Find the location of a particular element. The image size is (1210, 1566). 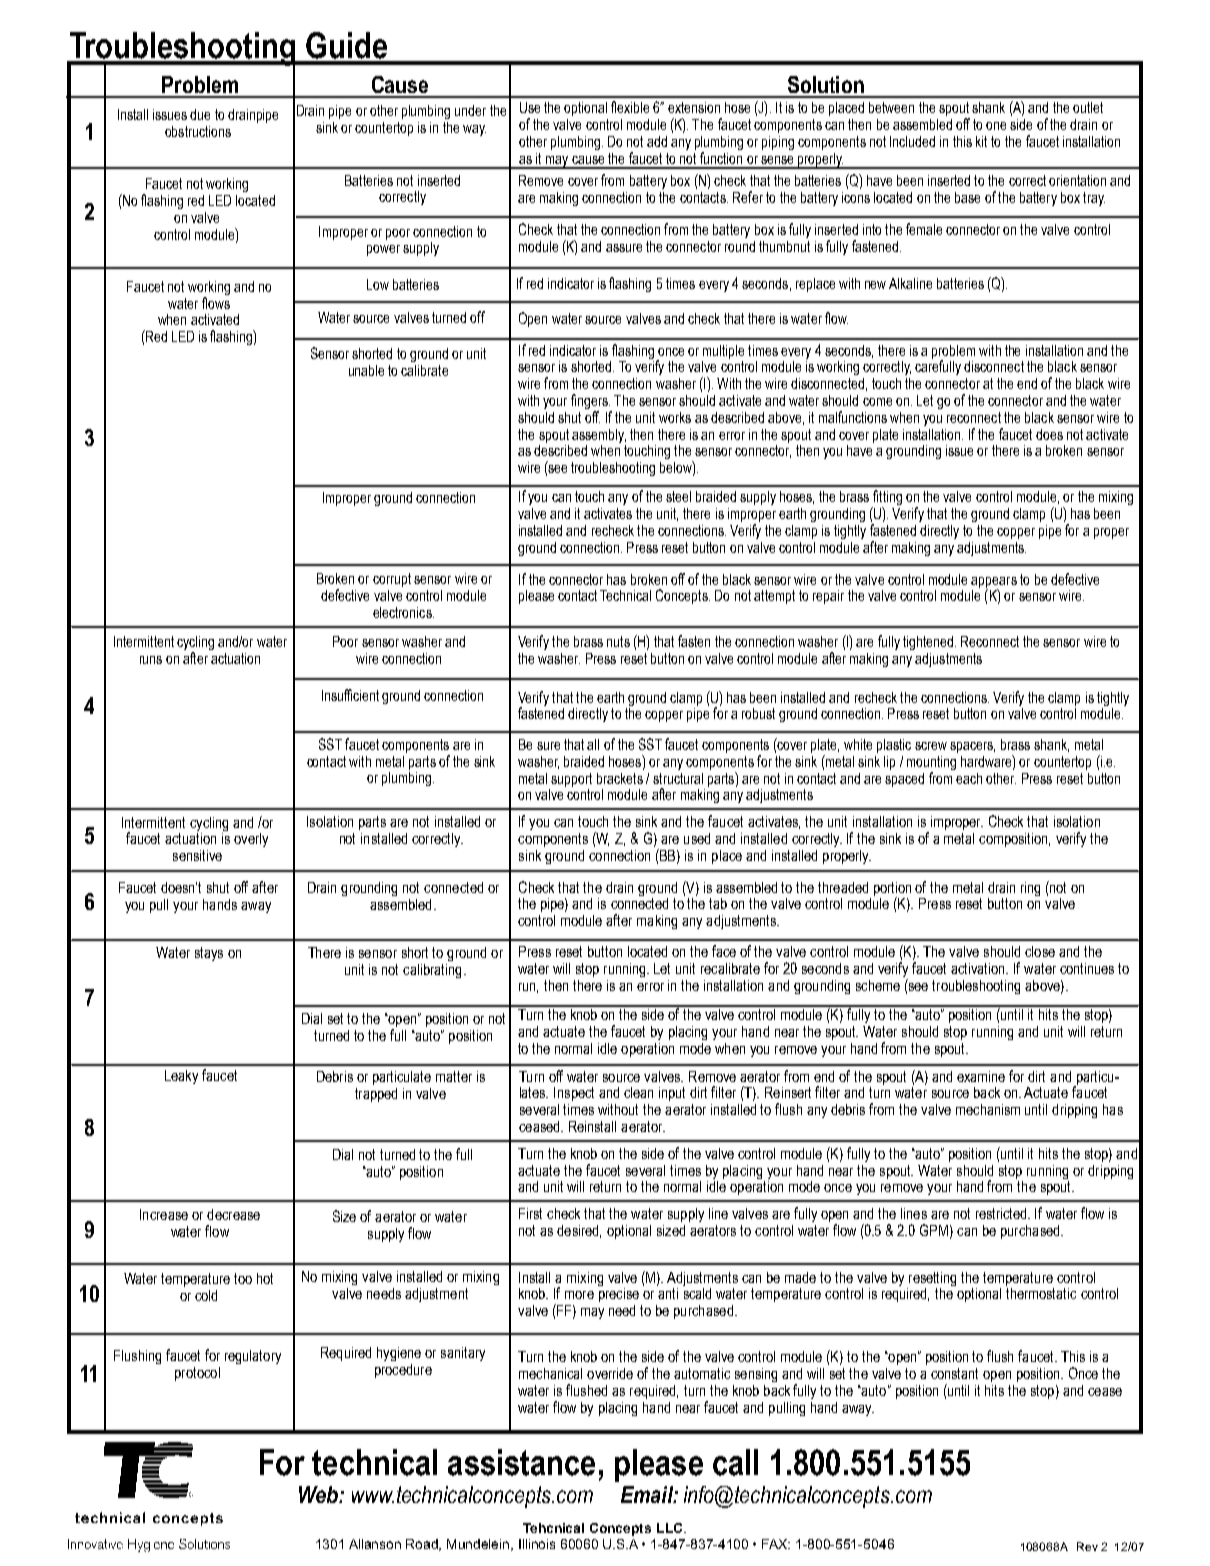

steel is located at coordinates (678, 496).
